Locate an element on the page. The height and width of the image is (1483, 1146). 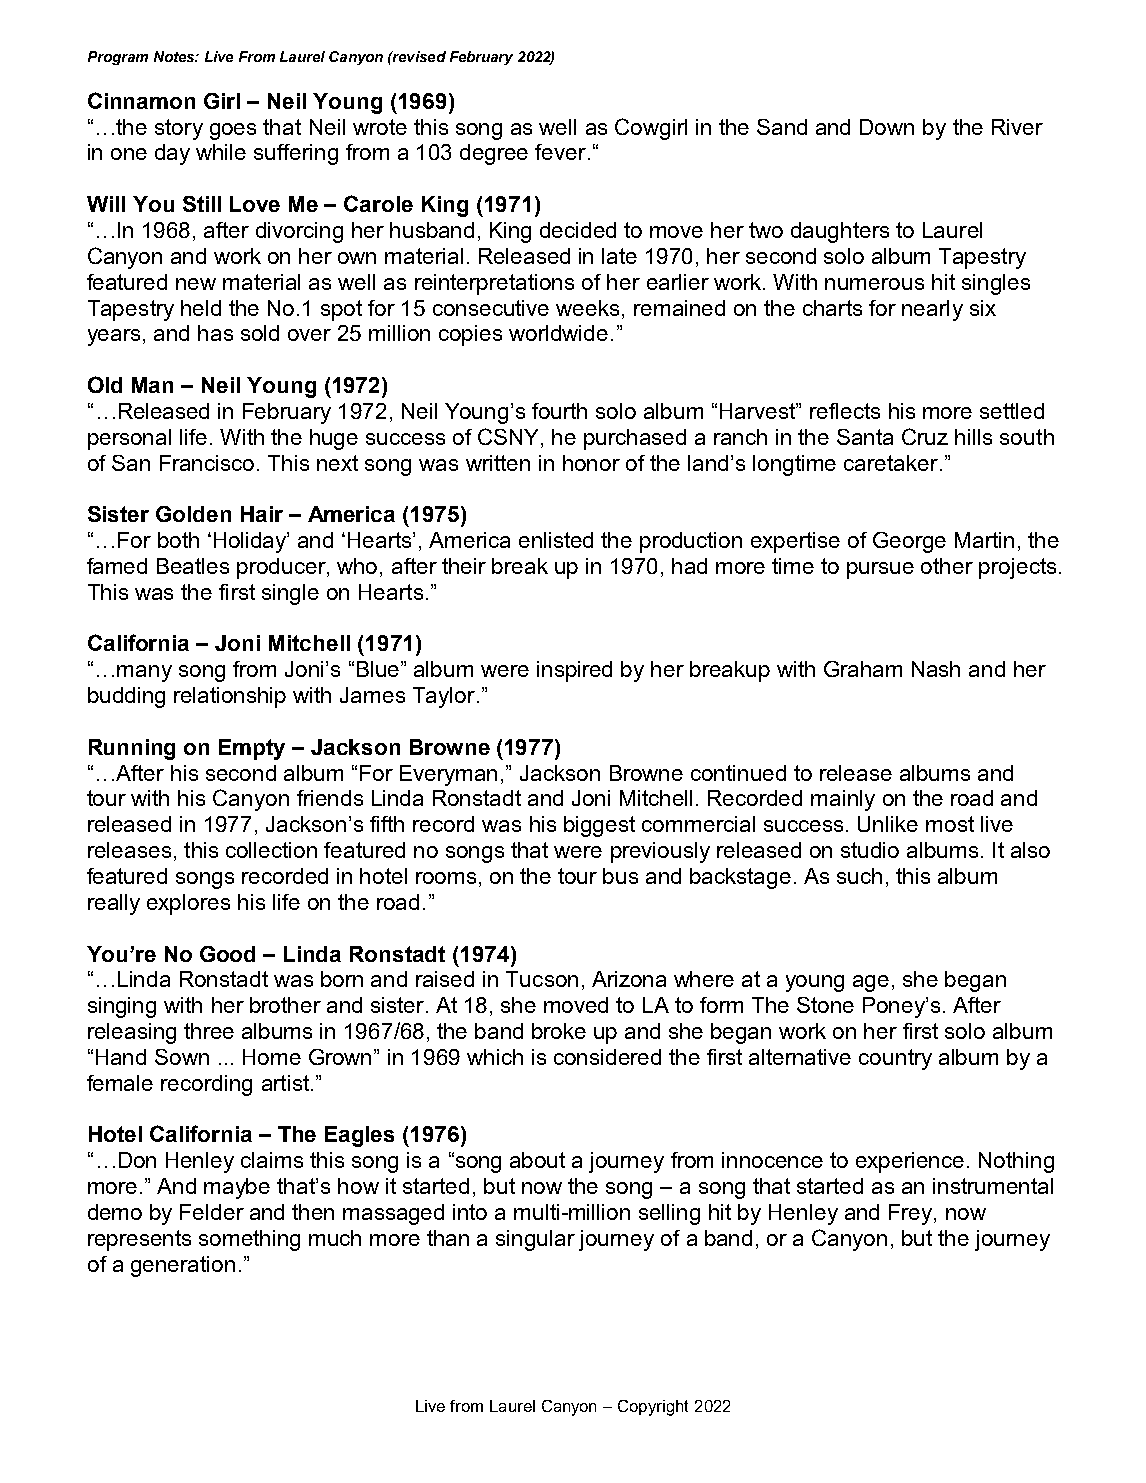
broke is located at coordinates (559, 1031).
